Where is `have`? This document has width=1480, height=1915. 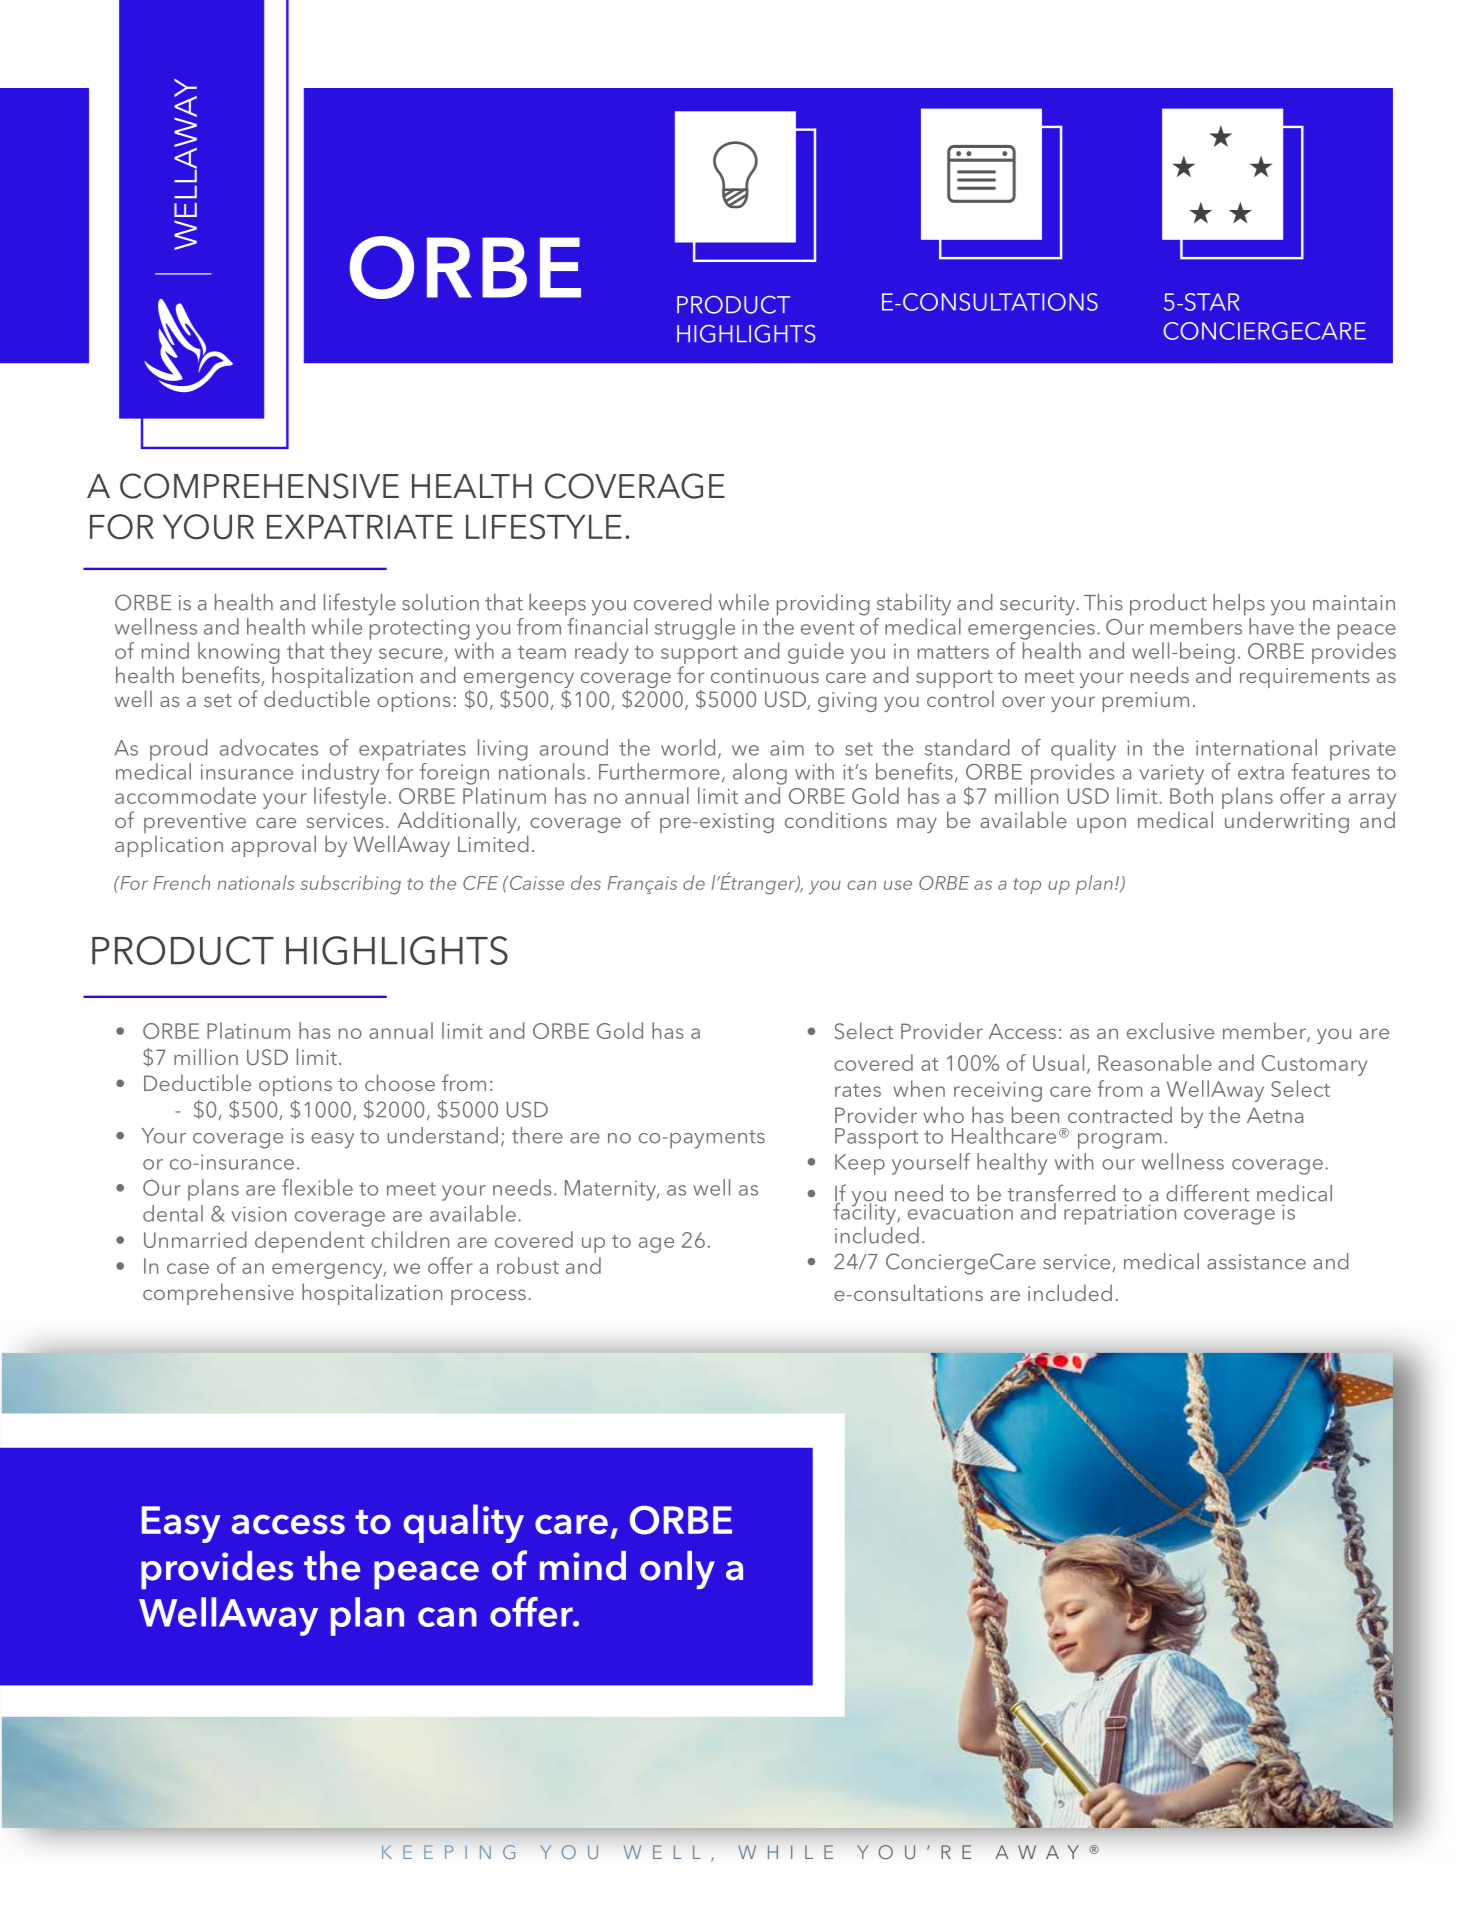
have is located at coordinates (1271, 626).
